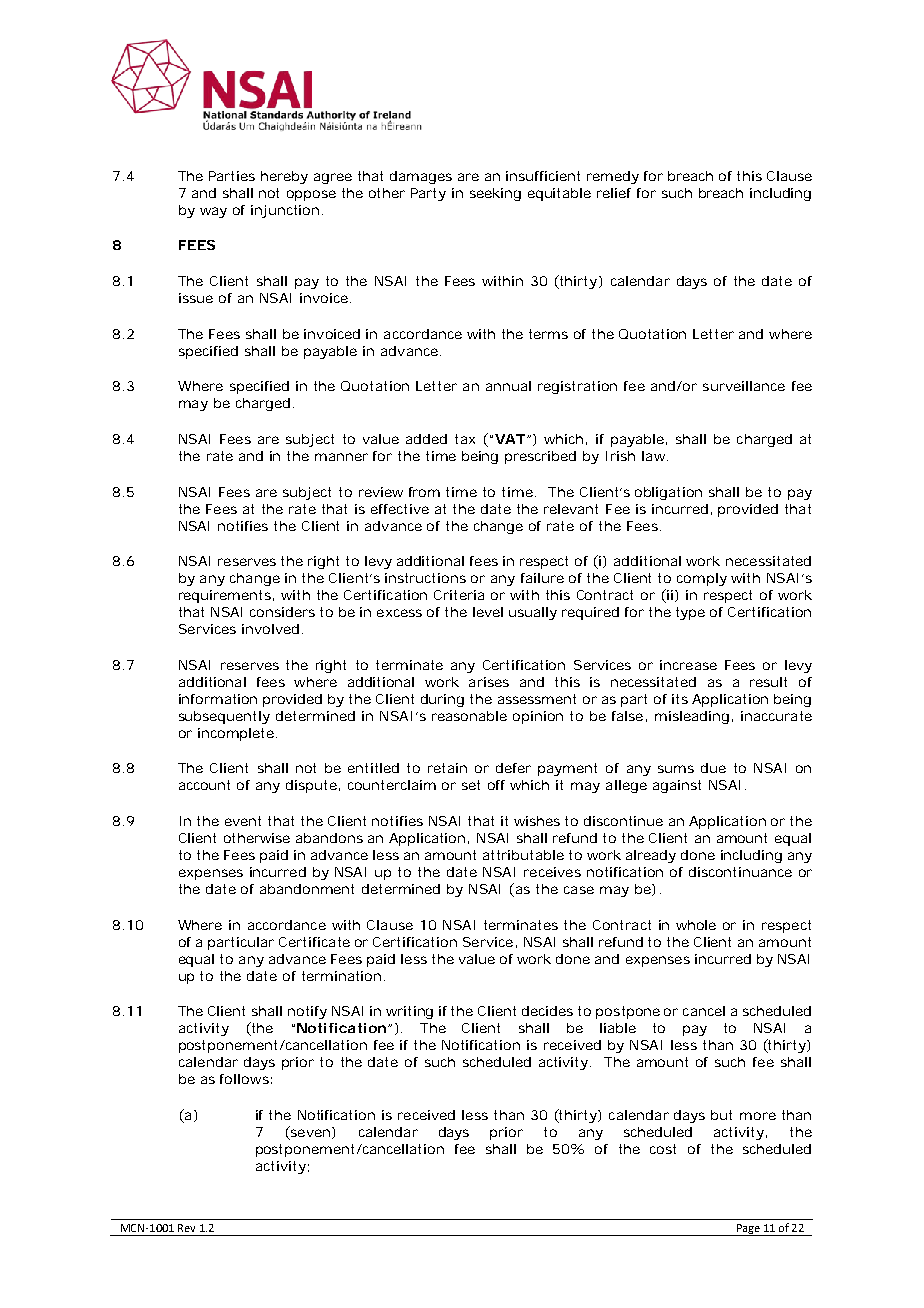 Image resolution: width=924 pixels, height=1308 pixels. Describe the element at coordinates (285, 211) in the image. I see `injunction` at that location.
